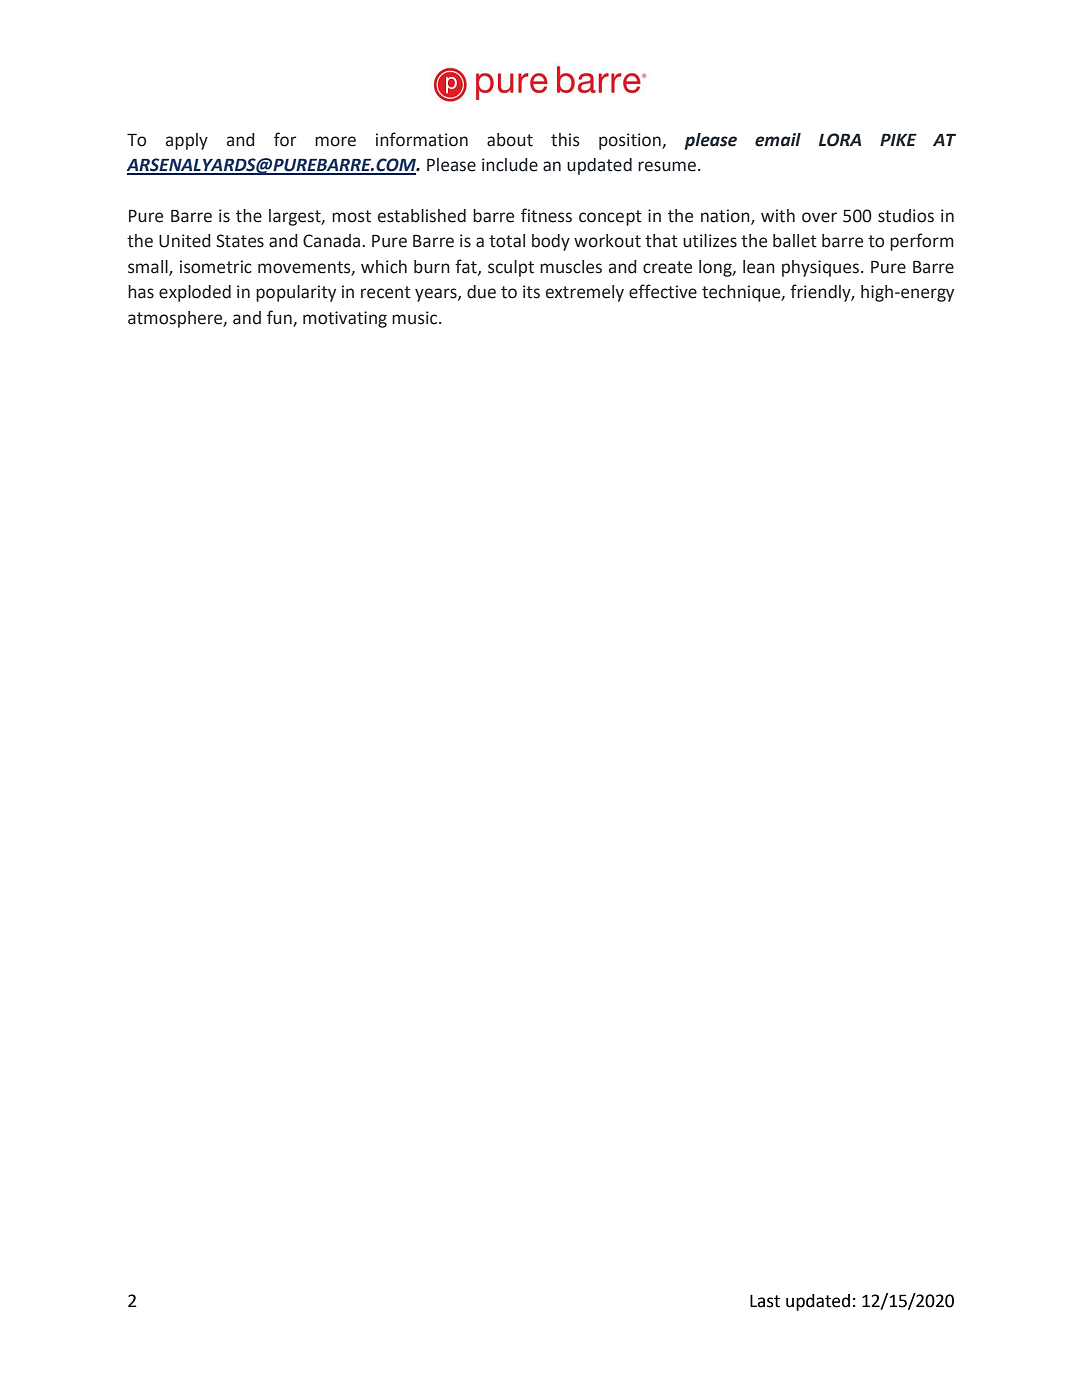 This screenshot has height=1400, width=1082. Describe the element at coordinates (416, 318) in the screenshot. I see `music` at that location.
